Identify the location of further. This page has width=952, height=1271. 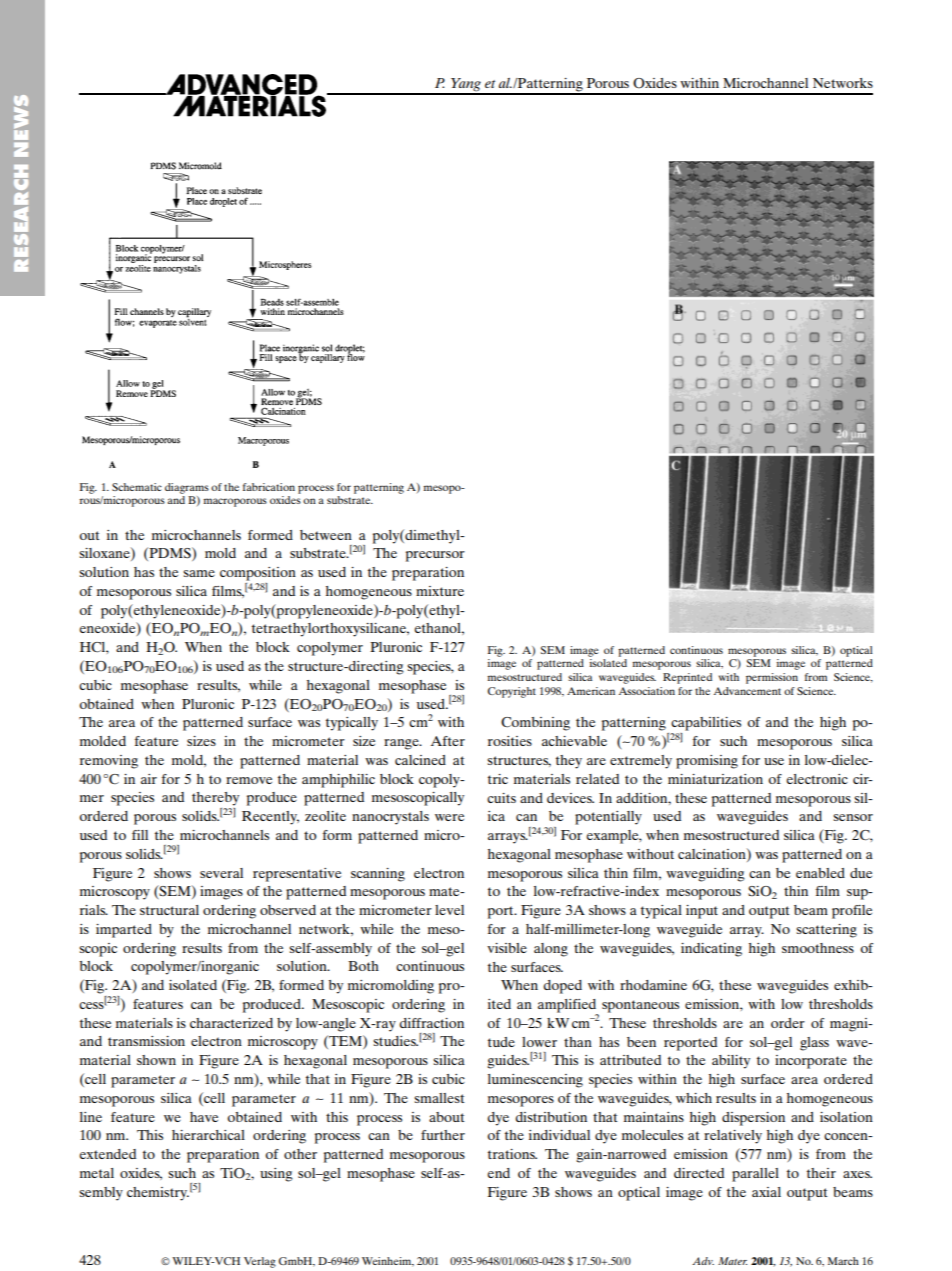
(443, 1135).
